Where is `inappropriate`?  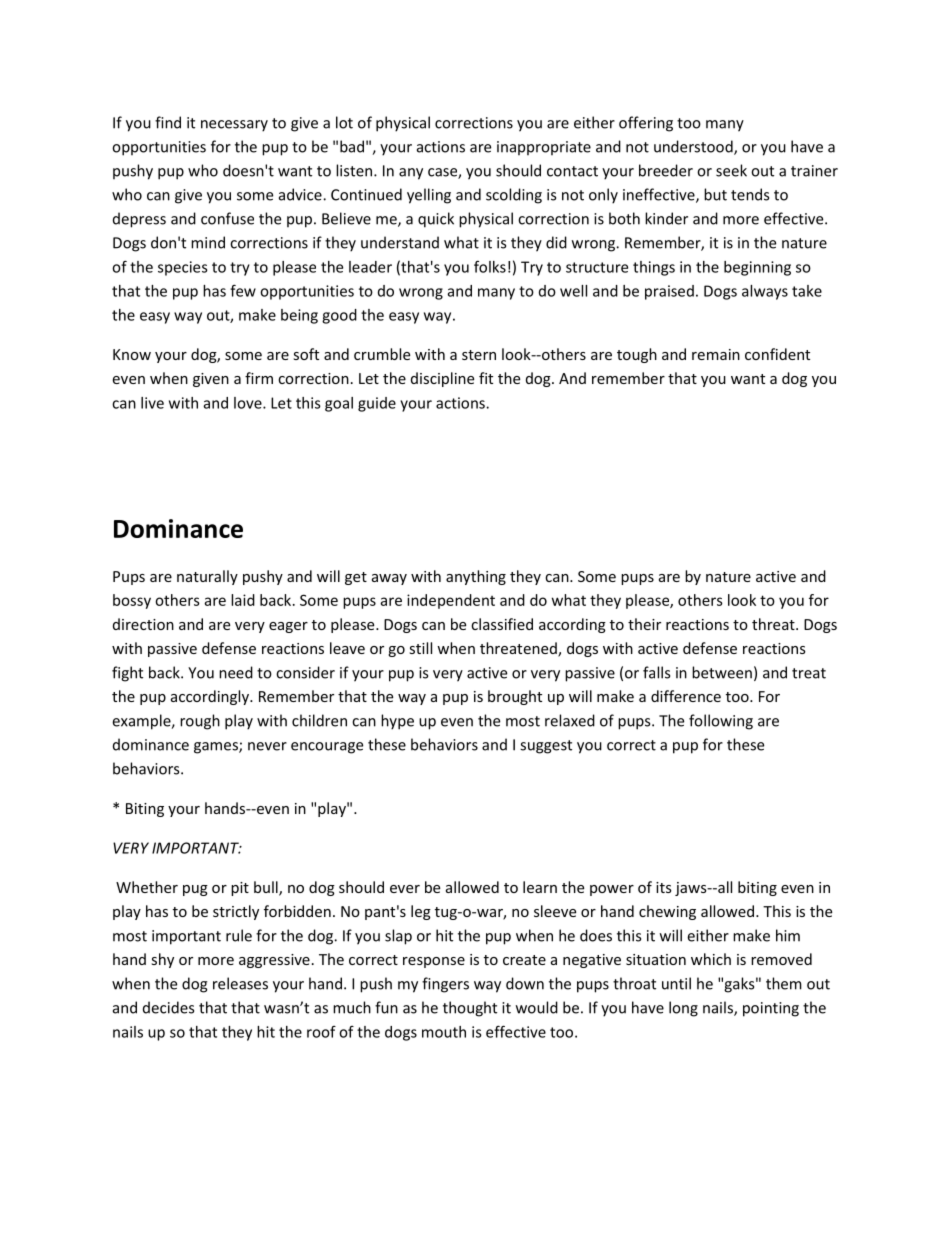
inappropriate is located at coordinates (544, 148).
